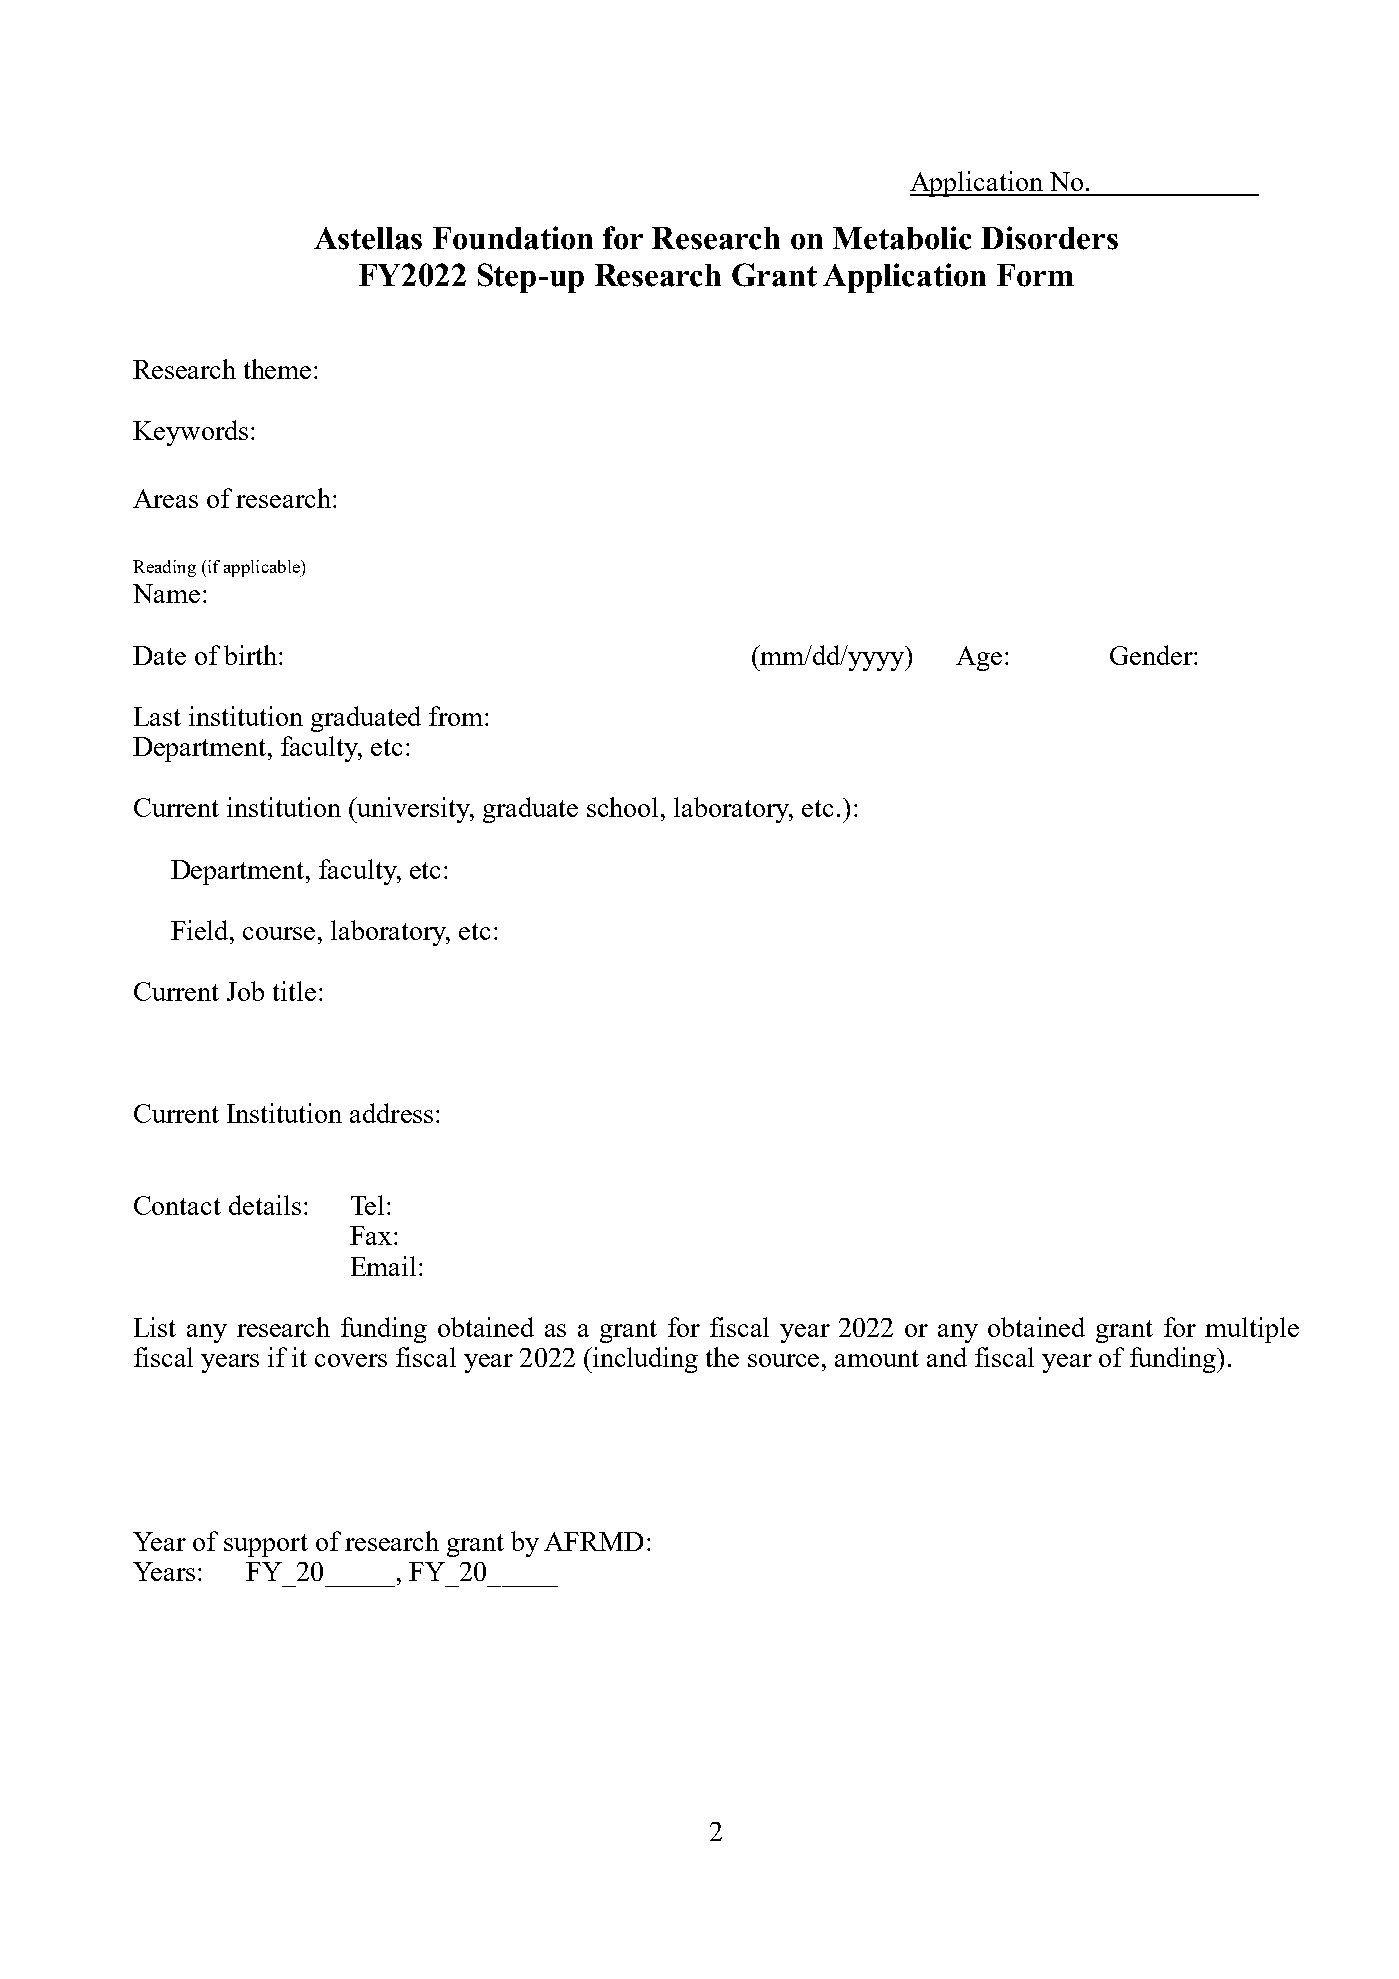 The height and width of the document is (1979, 1399). What do you see at coordinates (265, 1205) in the document?
I see `details` at bounding box center [265, 1205].
